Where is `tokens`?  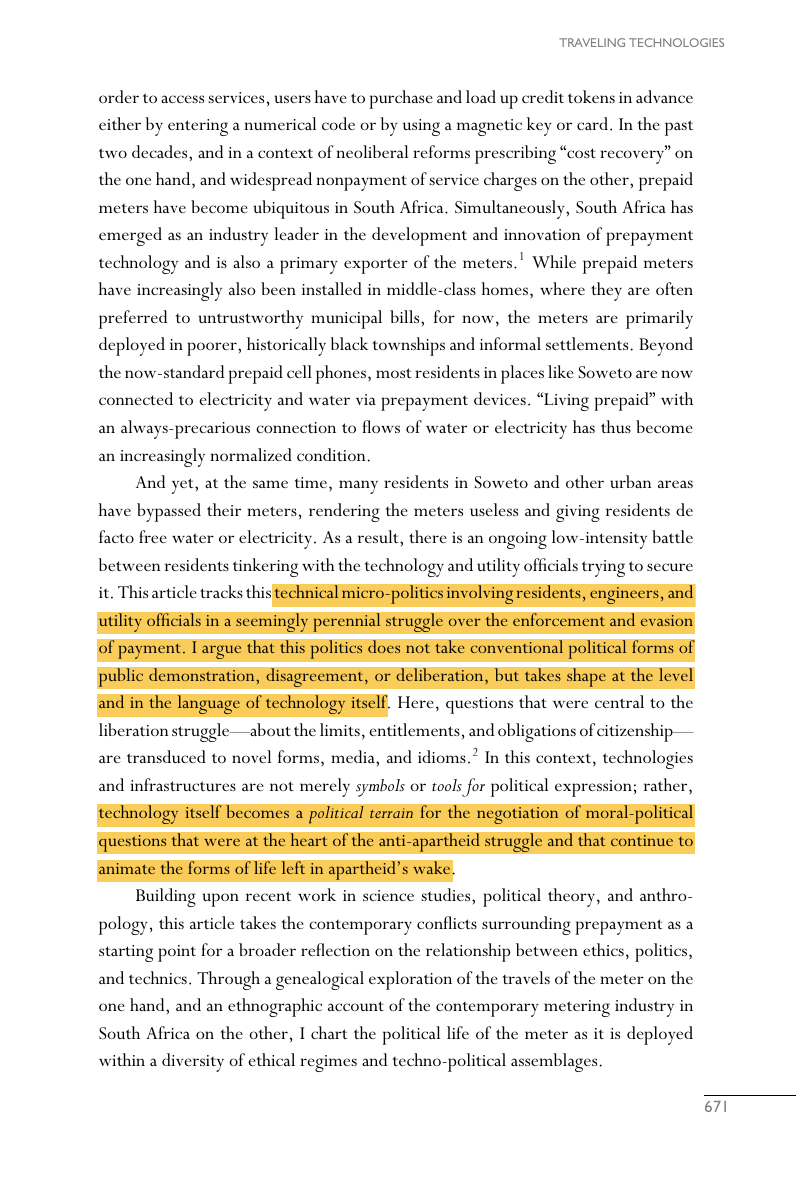
tokens is located at coordinates (591, 96).
